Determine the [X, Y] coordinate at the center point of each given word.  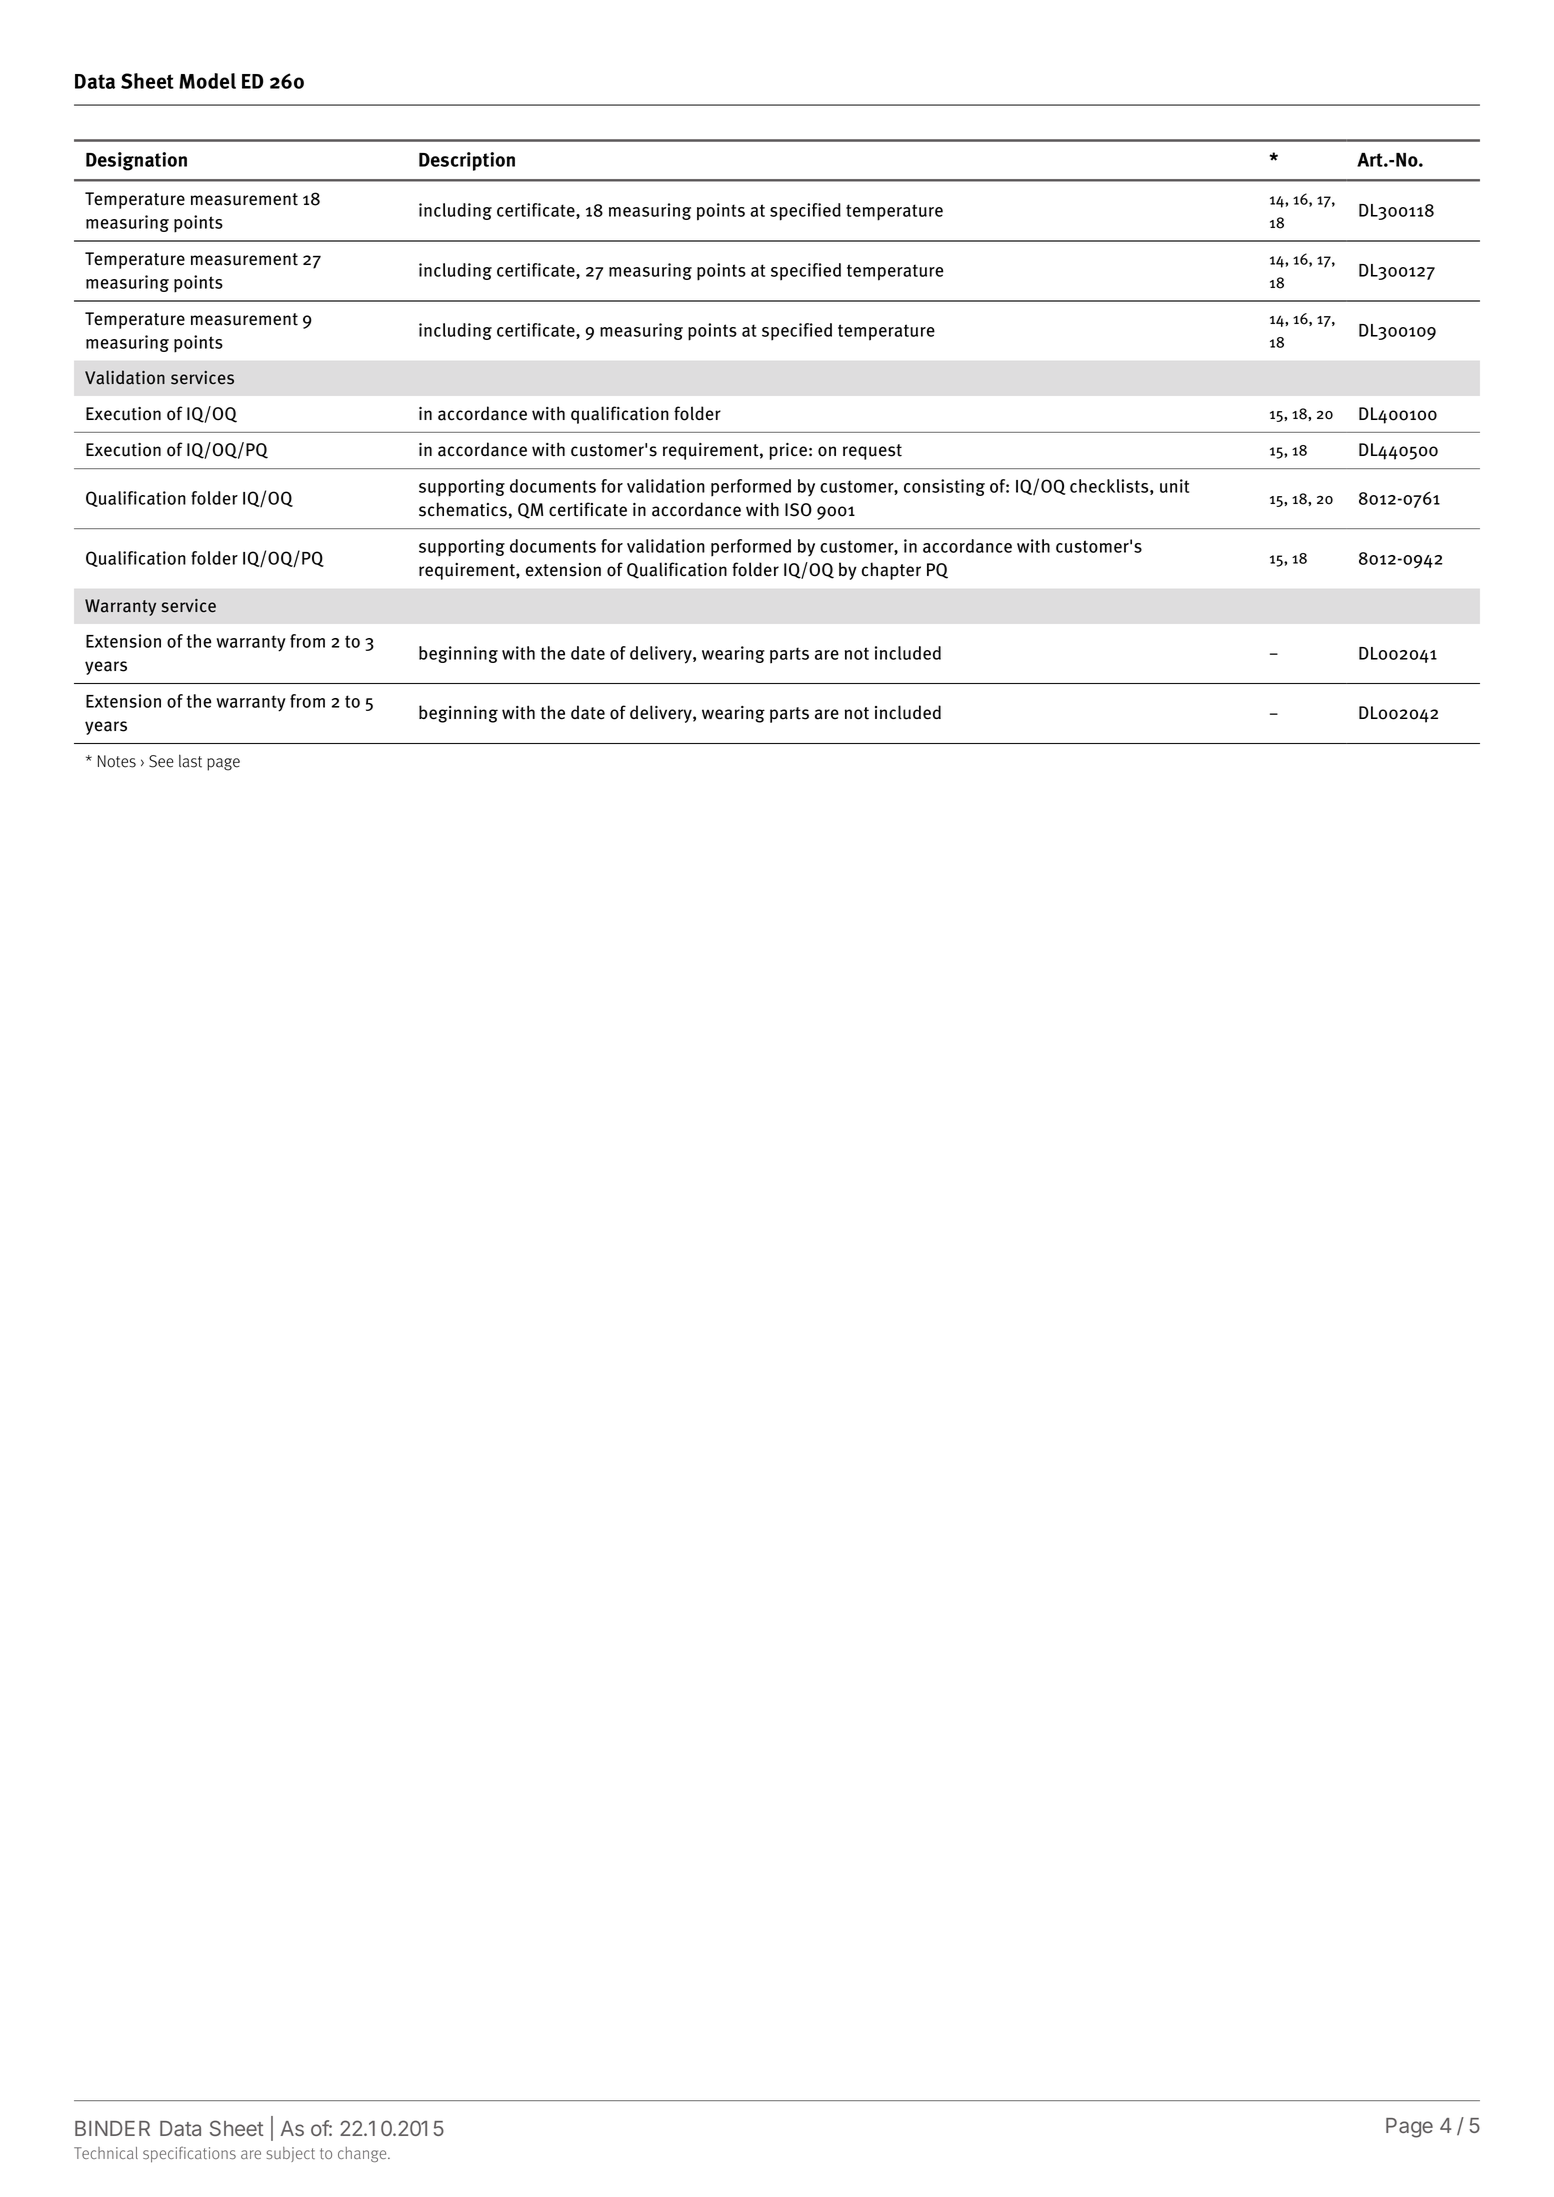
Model [207, 81]
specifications [189, 2154]
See [161, 761]
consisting [944, 487]
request [872, 452]
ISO [798, 510]
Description [467, 161]
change [363, 2154]
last [190, 761]
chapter [891, 571]
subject [290, 2154]
